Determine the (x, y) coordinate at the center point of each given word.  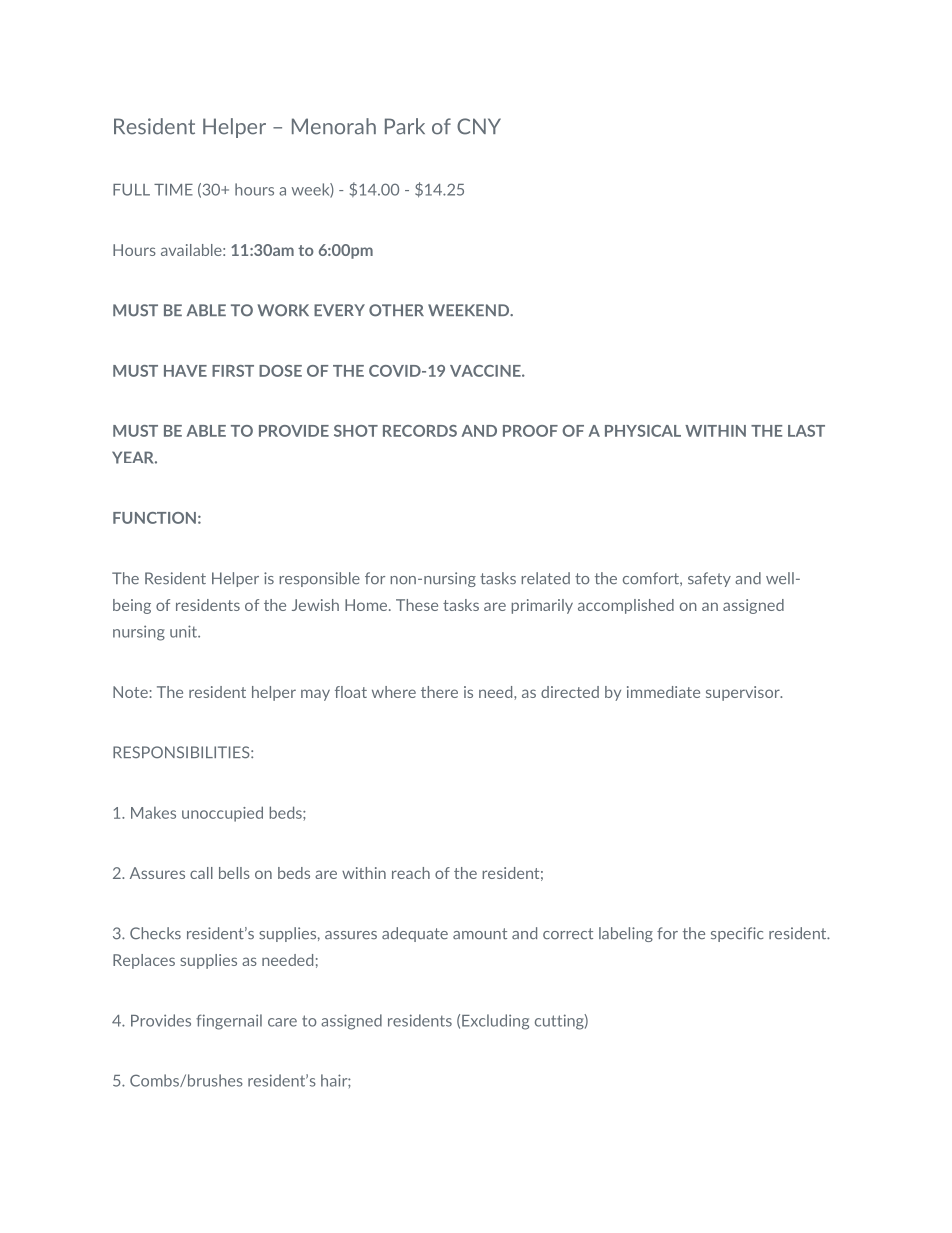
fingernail (229, 1022)
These (417, 605)
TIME (173, 190)
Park (405, 126)
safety (709, 579)
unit (184, 631)
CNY (479, 126)
